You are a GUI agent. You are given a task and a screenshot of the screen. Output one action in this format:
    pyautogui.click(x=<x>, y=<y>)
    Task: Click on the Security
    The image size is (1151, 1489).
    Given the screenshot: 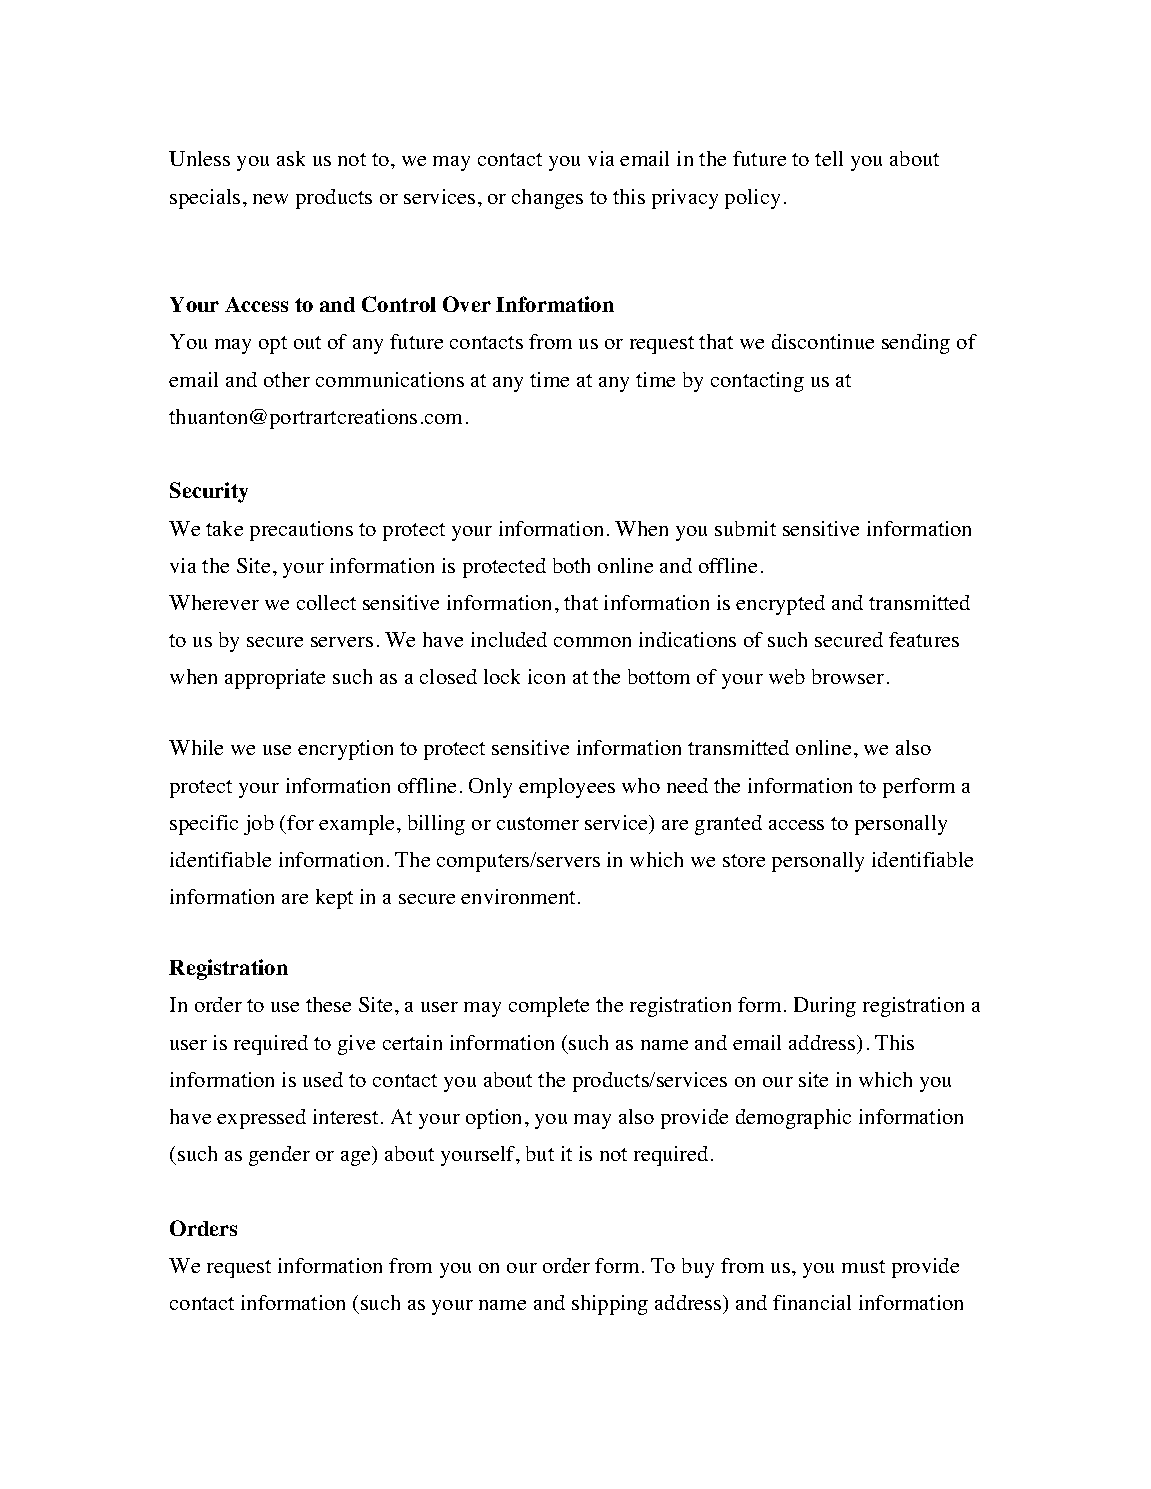 What is the action you would take?
    pyautogui.click(x=209, y=492)
